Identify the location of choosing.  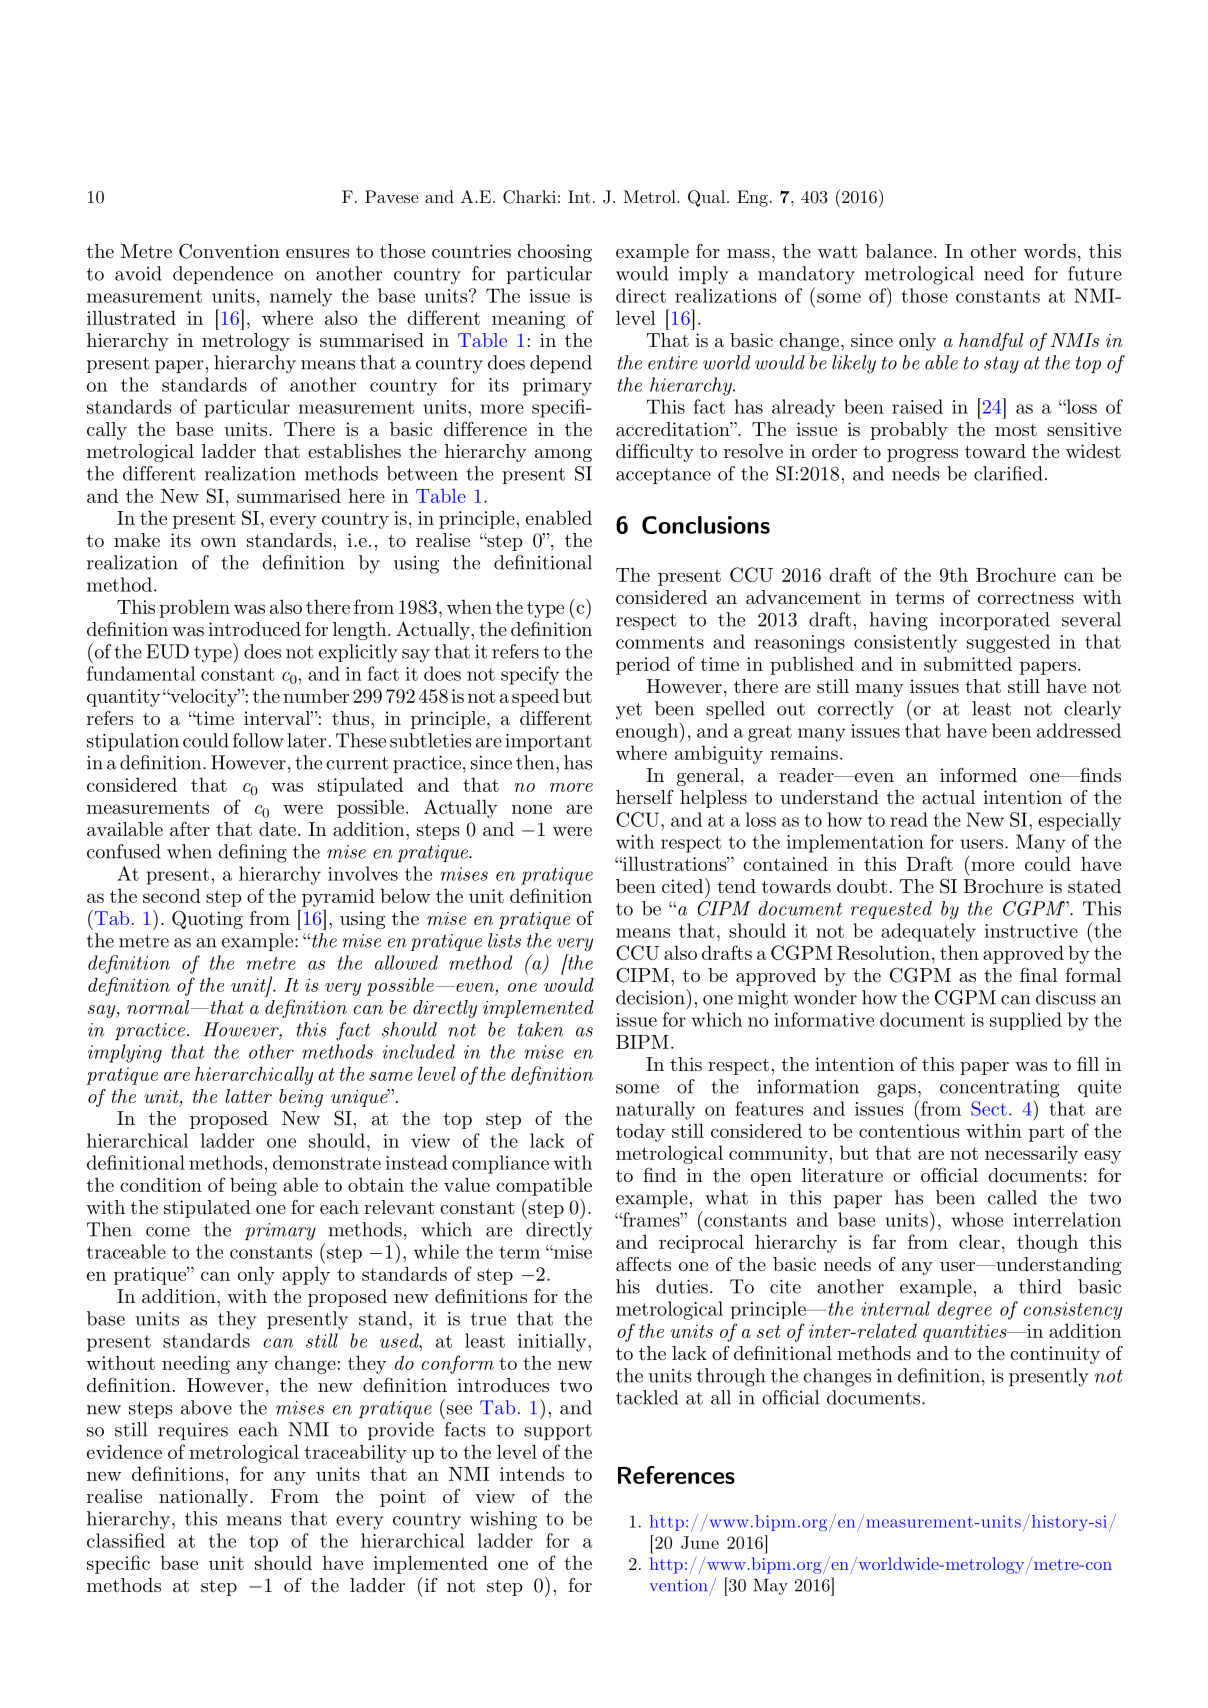
(555, 253).
